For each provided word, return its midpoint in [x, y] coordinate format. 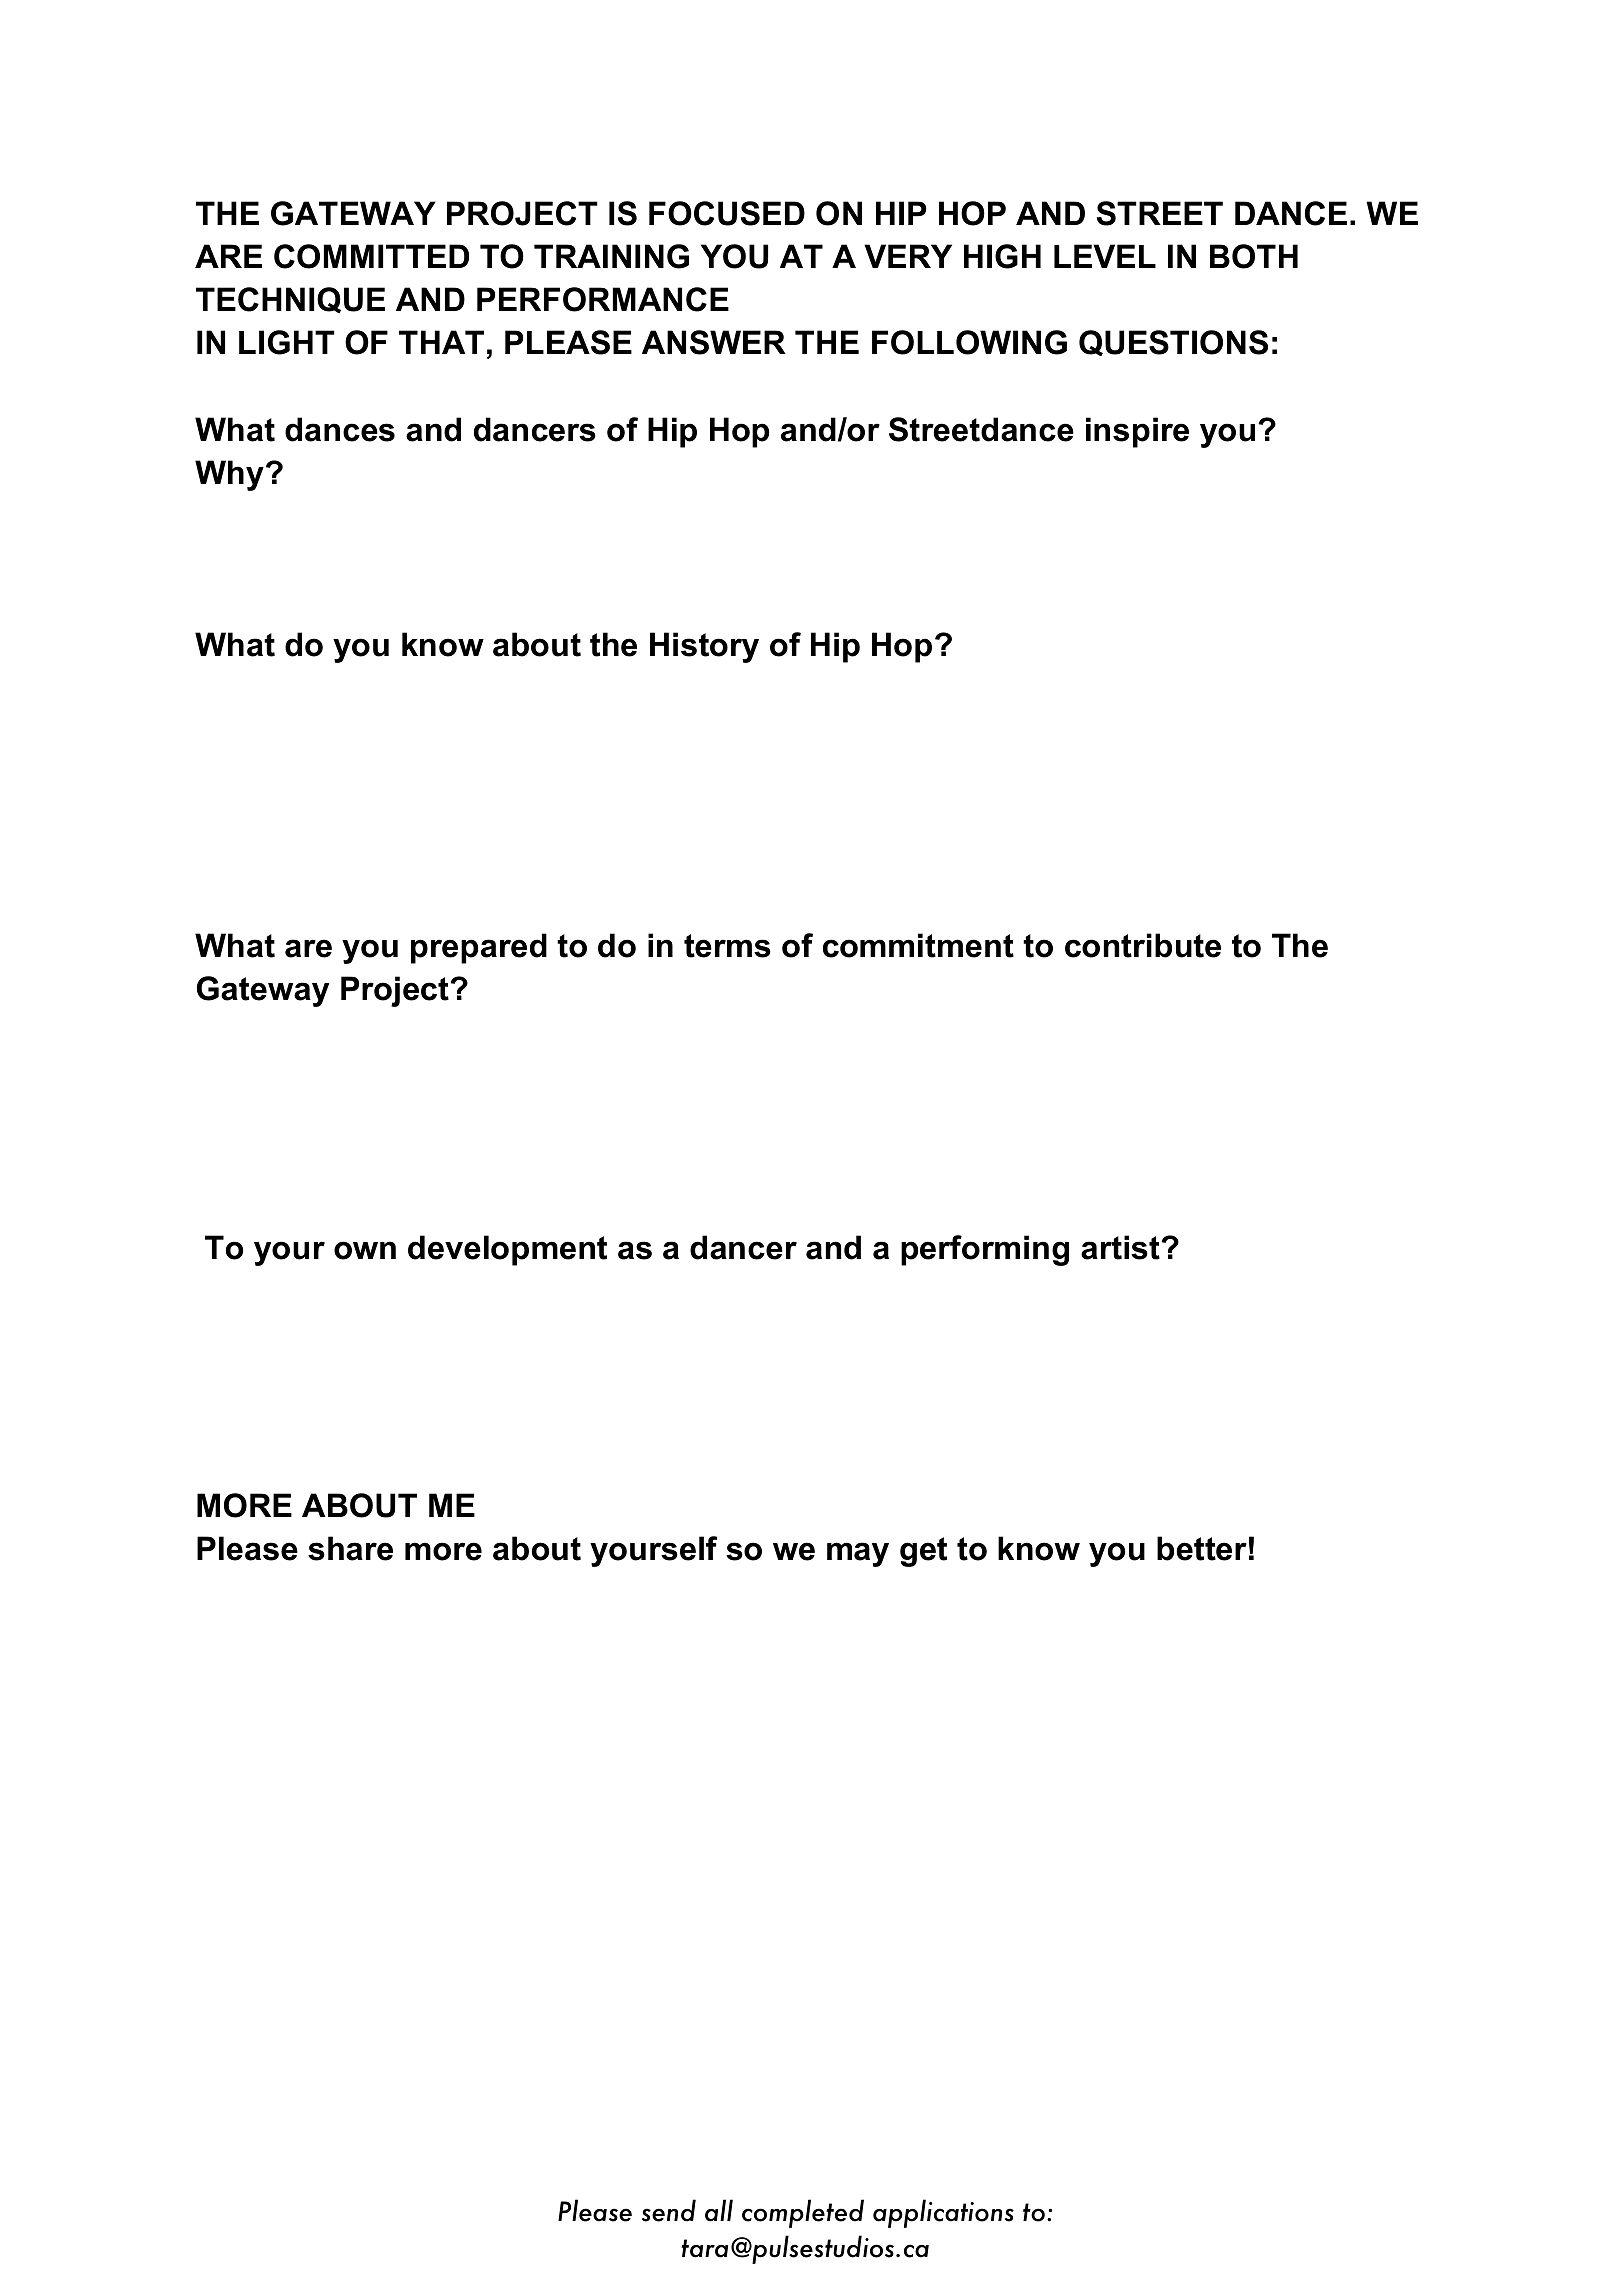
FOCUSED [727, 213]
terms [727, 946]
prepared [479, 948]
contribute [1143, 945]
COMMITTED [371, 256]
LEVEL [1105, 256]
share [350, 1548]
